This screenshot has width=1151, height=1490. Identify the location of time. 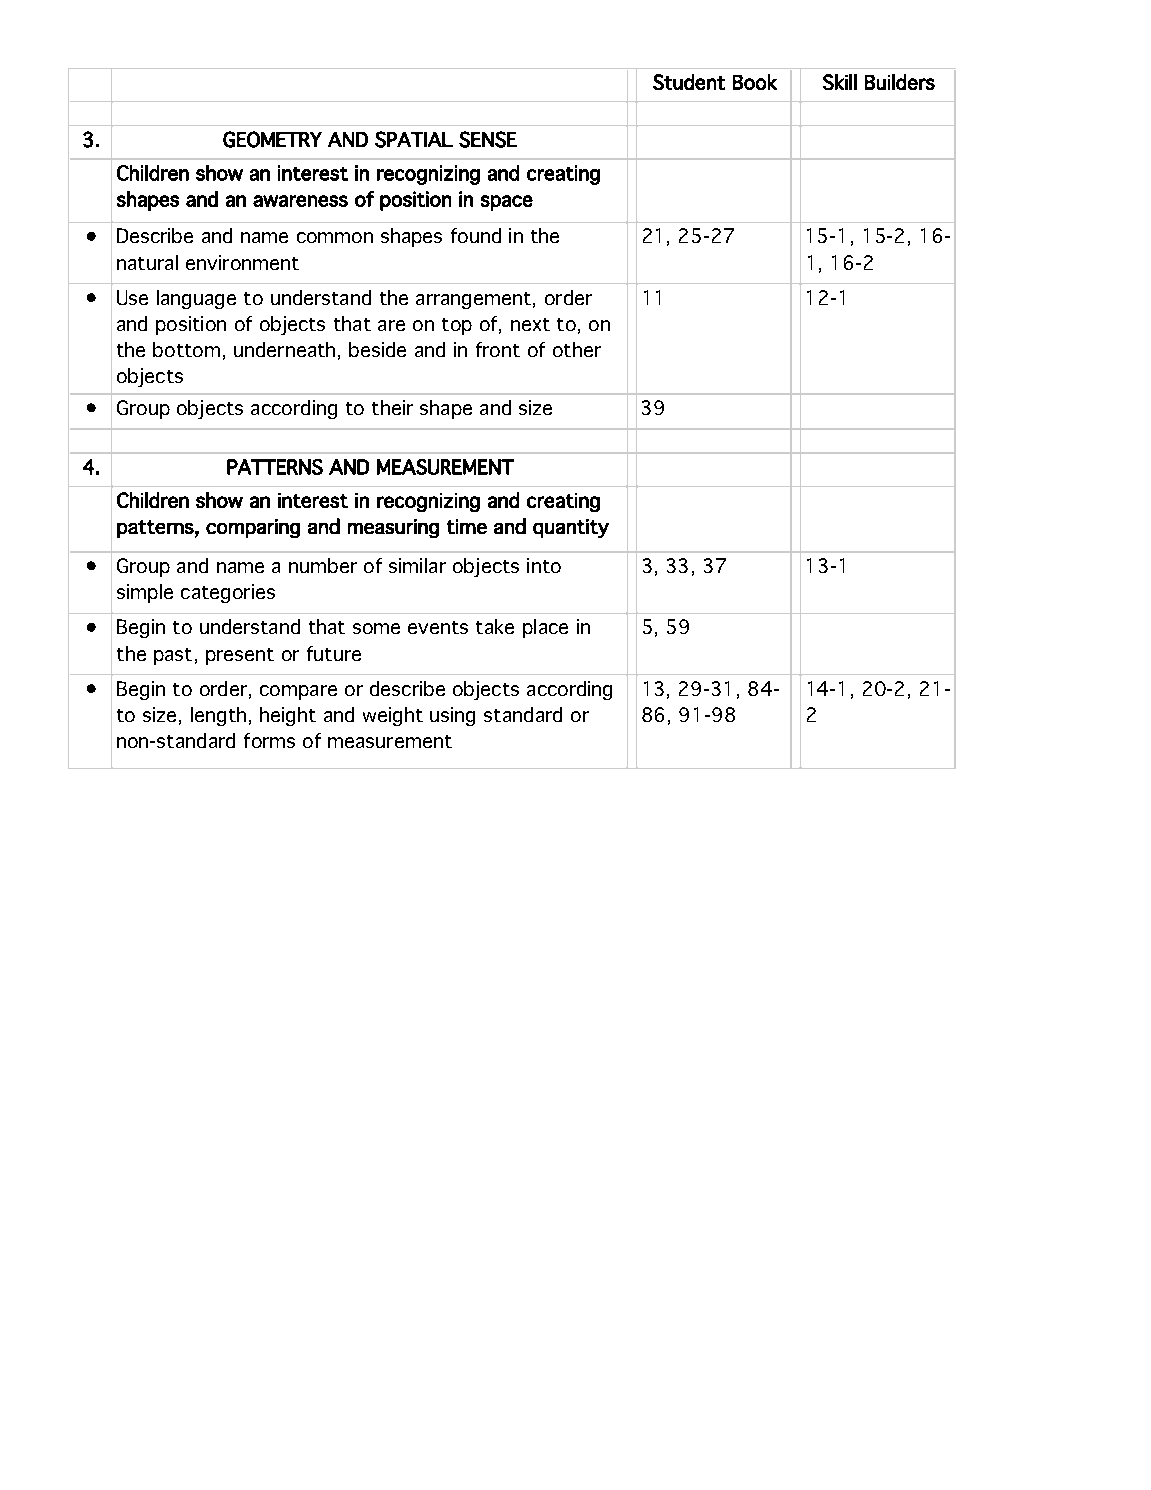
(467, 526).
